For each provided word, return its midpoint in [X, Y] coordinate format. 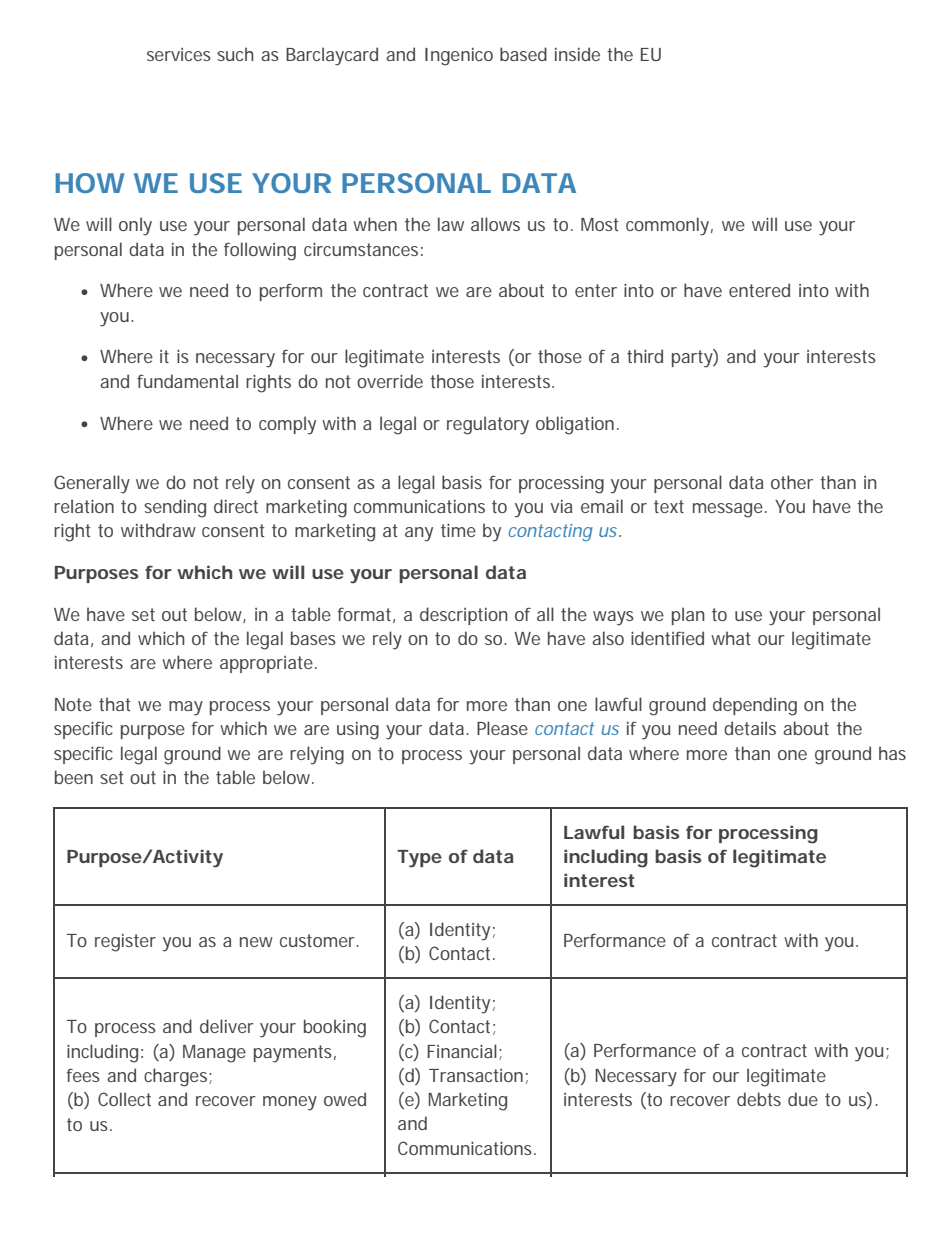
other [792, 482]
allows [495, 224]
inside [577, 54]
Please [502, 728]
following [260, 251]
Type [419, 859]
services [179, 54]
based [523, 54]
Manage [214, 1054]
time [458, 530]
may [186, 708]
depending [755, 706]
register [125, 943]
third [645, 356]
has [892, 753]
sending [175, 508]
